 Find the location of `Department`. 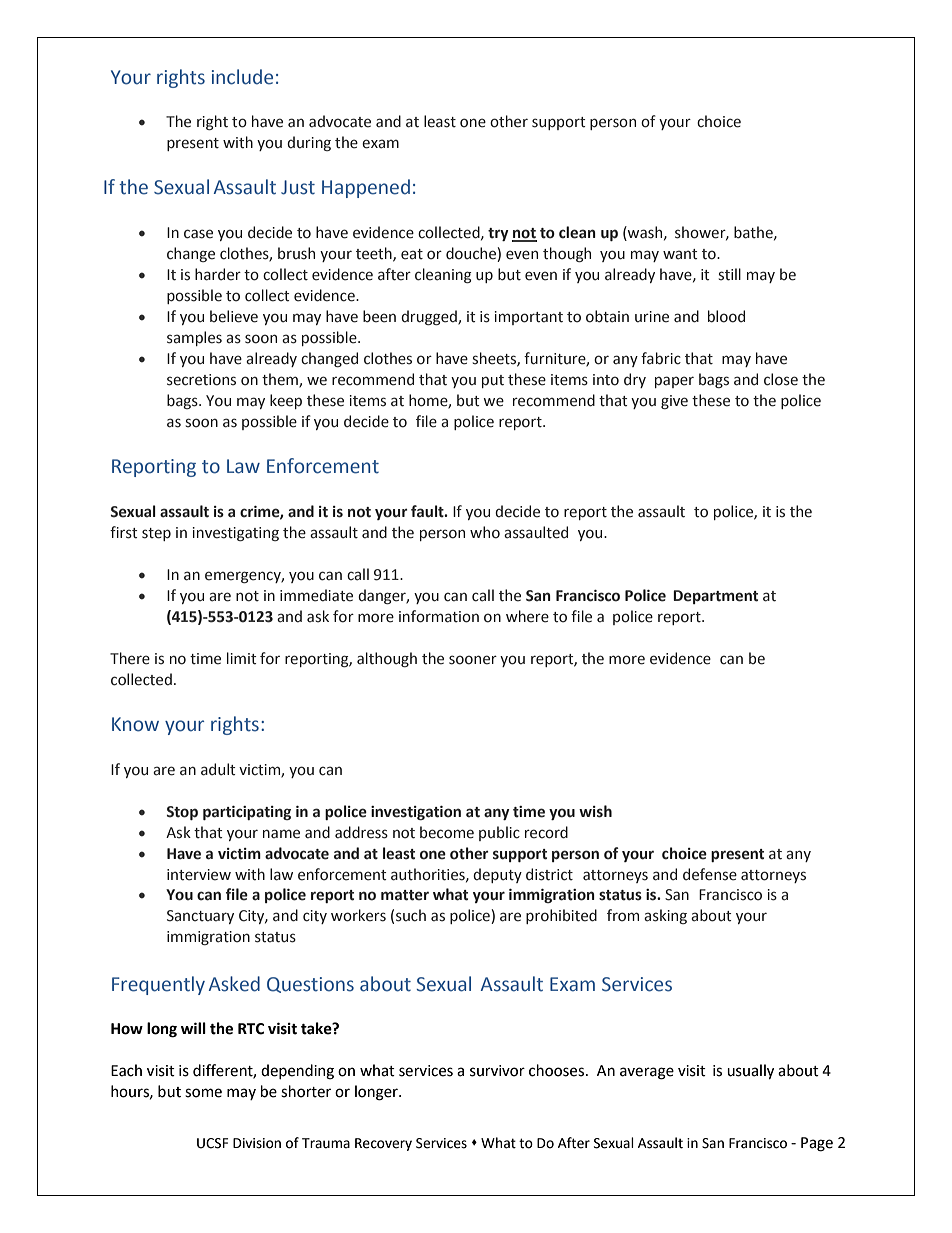

Department is located at coordinates (715, 597).
